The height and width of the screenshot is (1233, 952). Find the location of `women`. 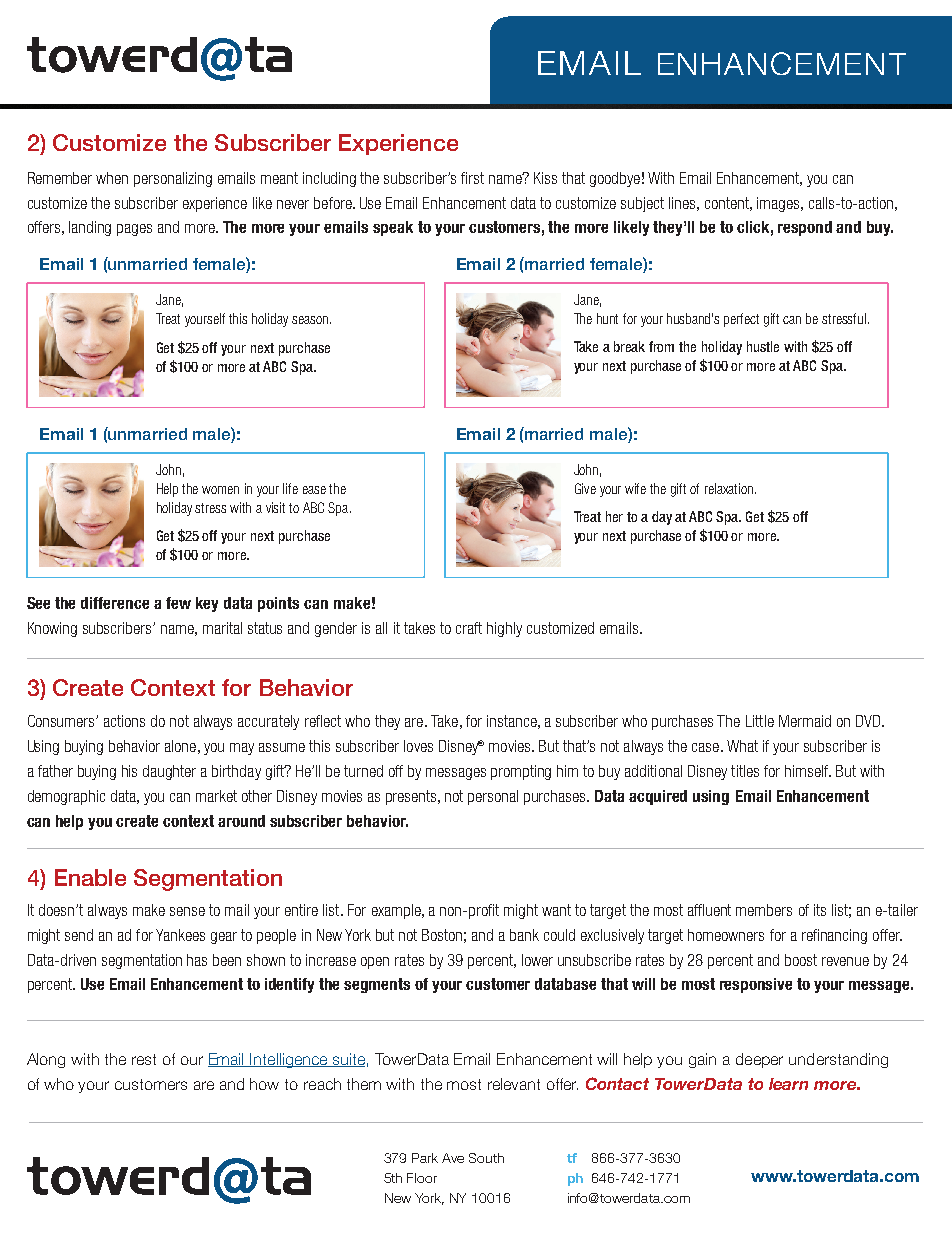

women is located at coordinates (220, 490).
